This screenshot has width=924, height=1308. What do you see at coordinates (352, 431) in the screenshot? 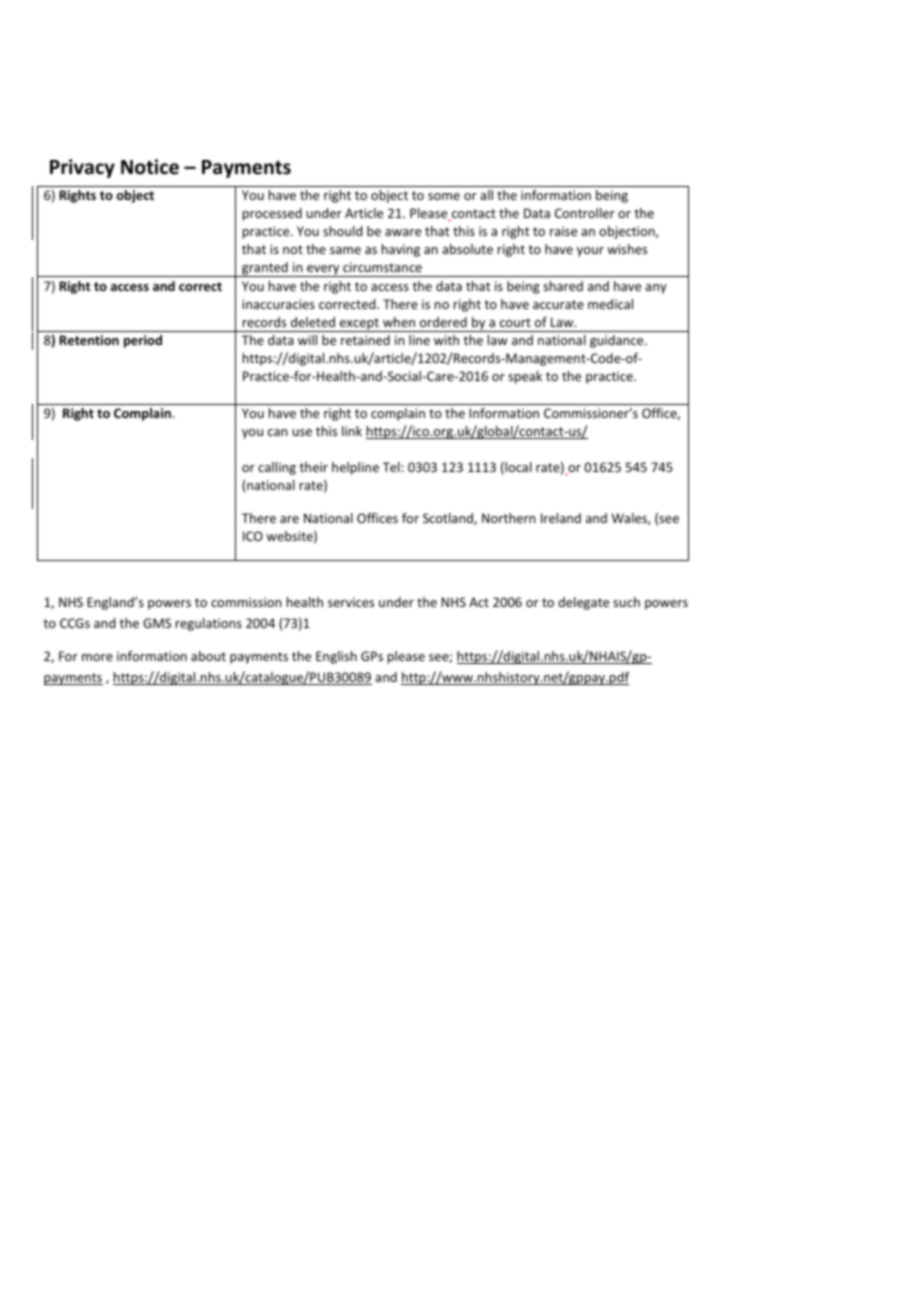
I see `link` at bounding box center [352, 431].
